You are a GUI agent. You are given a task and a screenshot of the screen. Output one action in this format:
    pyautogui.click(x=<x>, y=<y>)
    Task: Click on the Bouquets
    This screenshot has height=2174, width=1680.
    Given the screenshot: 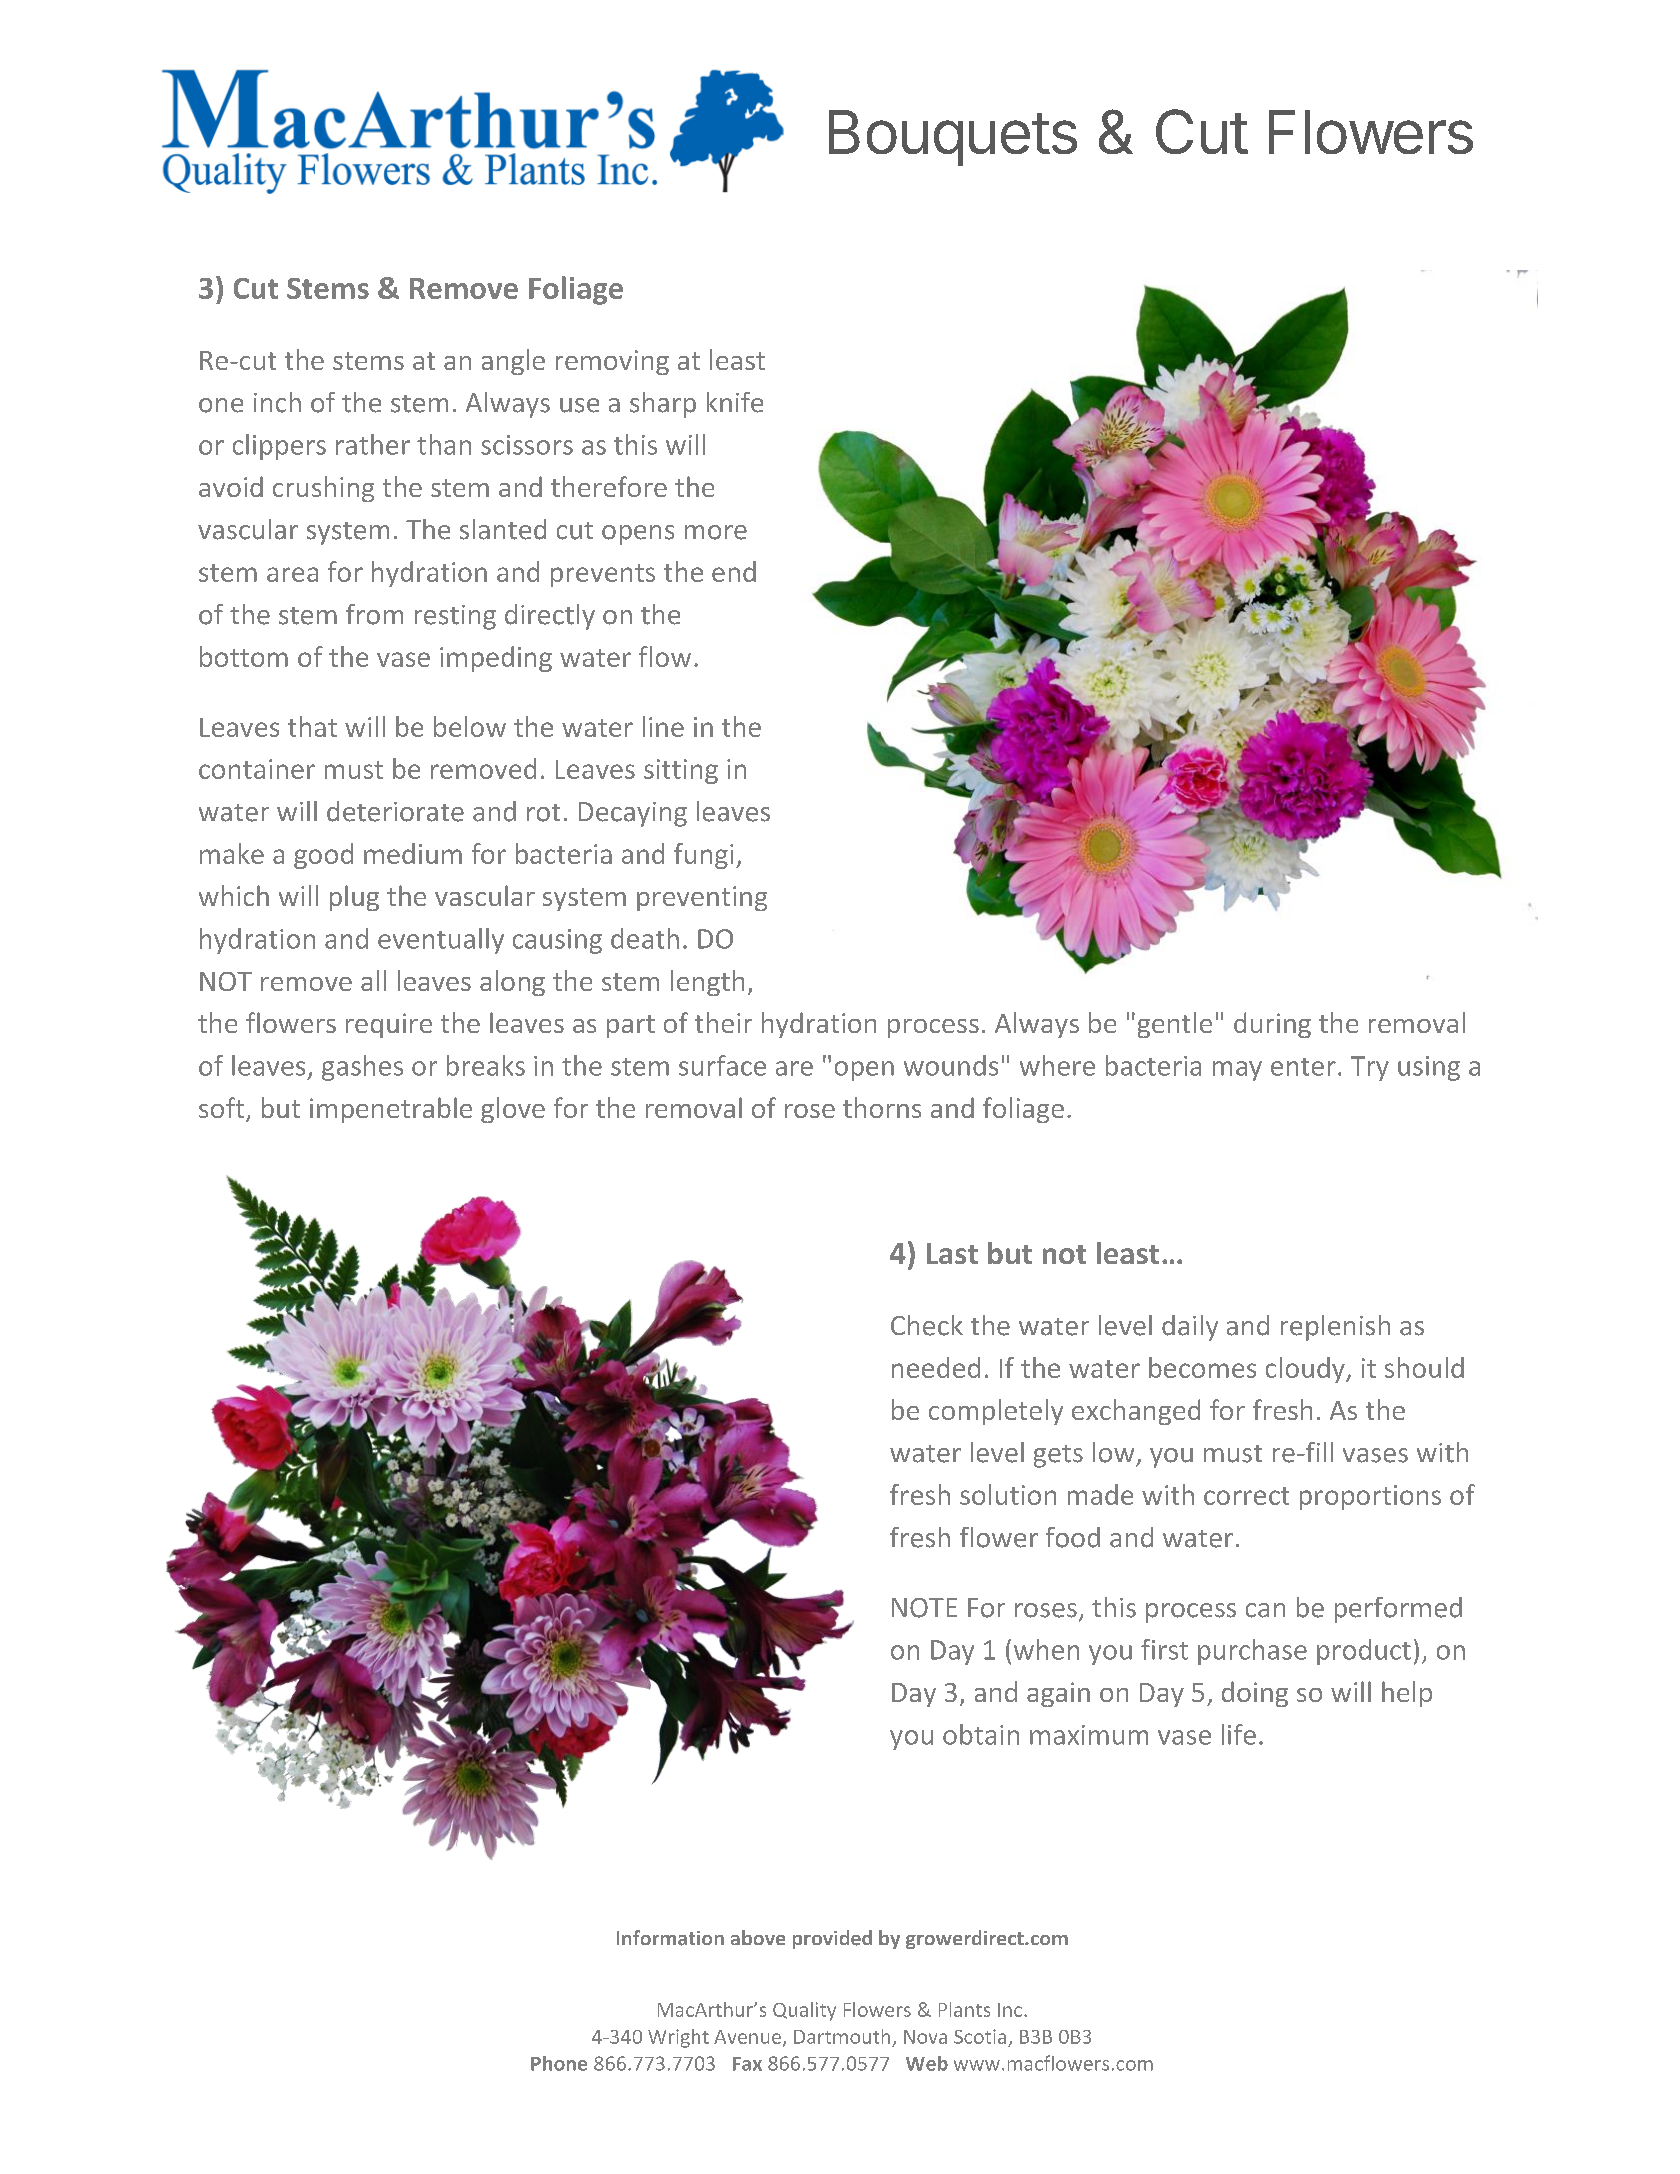 What is the action you would take?
    pyautogui.click(x=953, y=138)
